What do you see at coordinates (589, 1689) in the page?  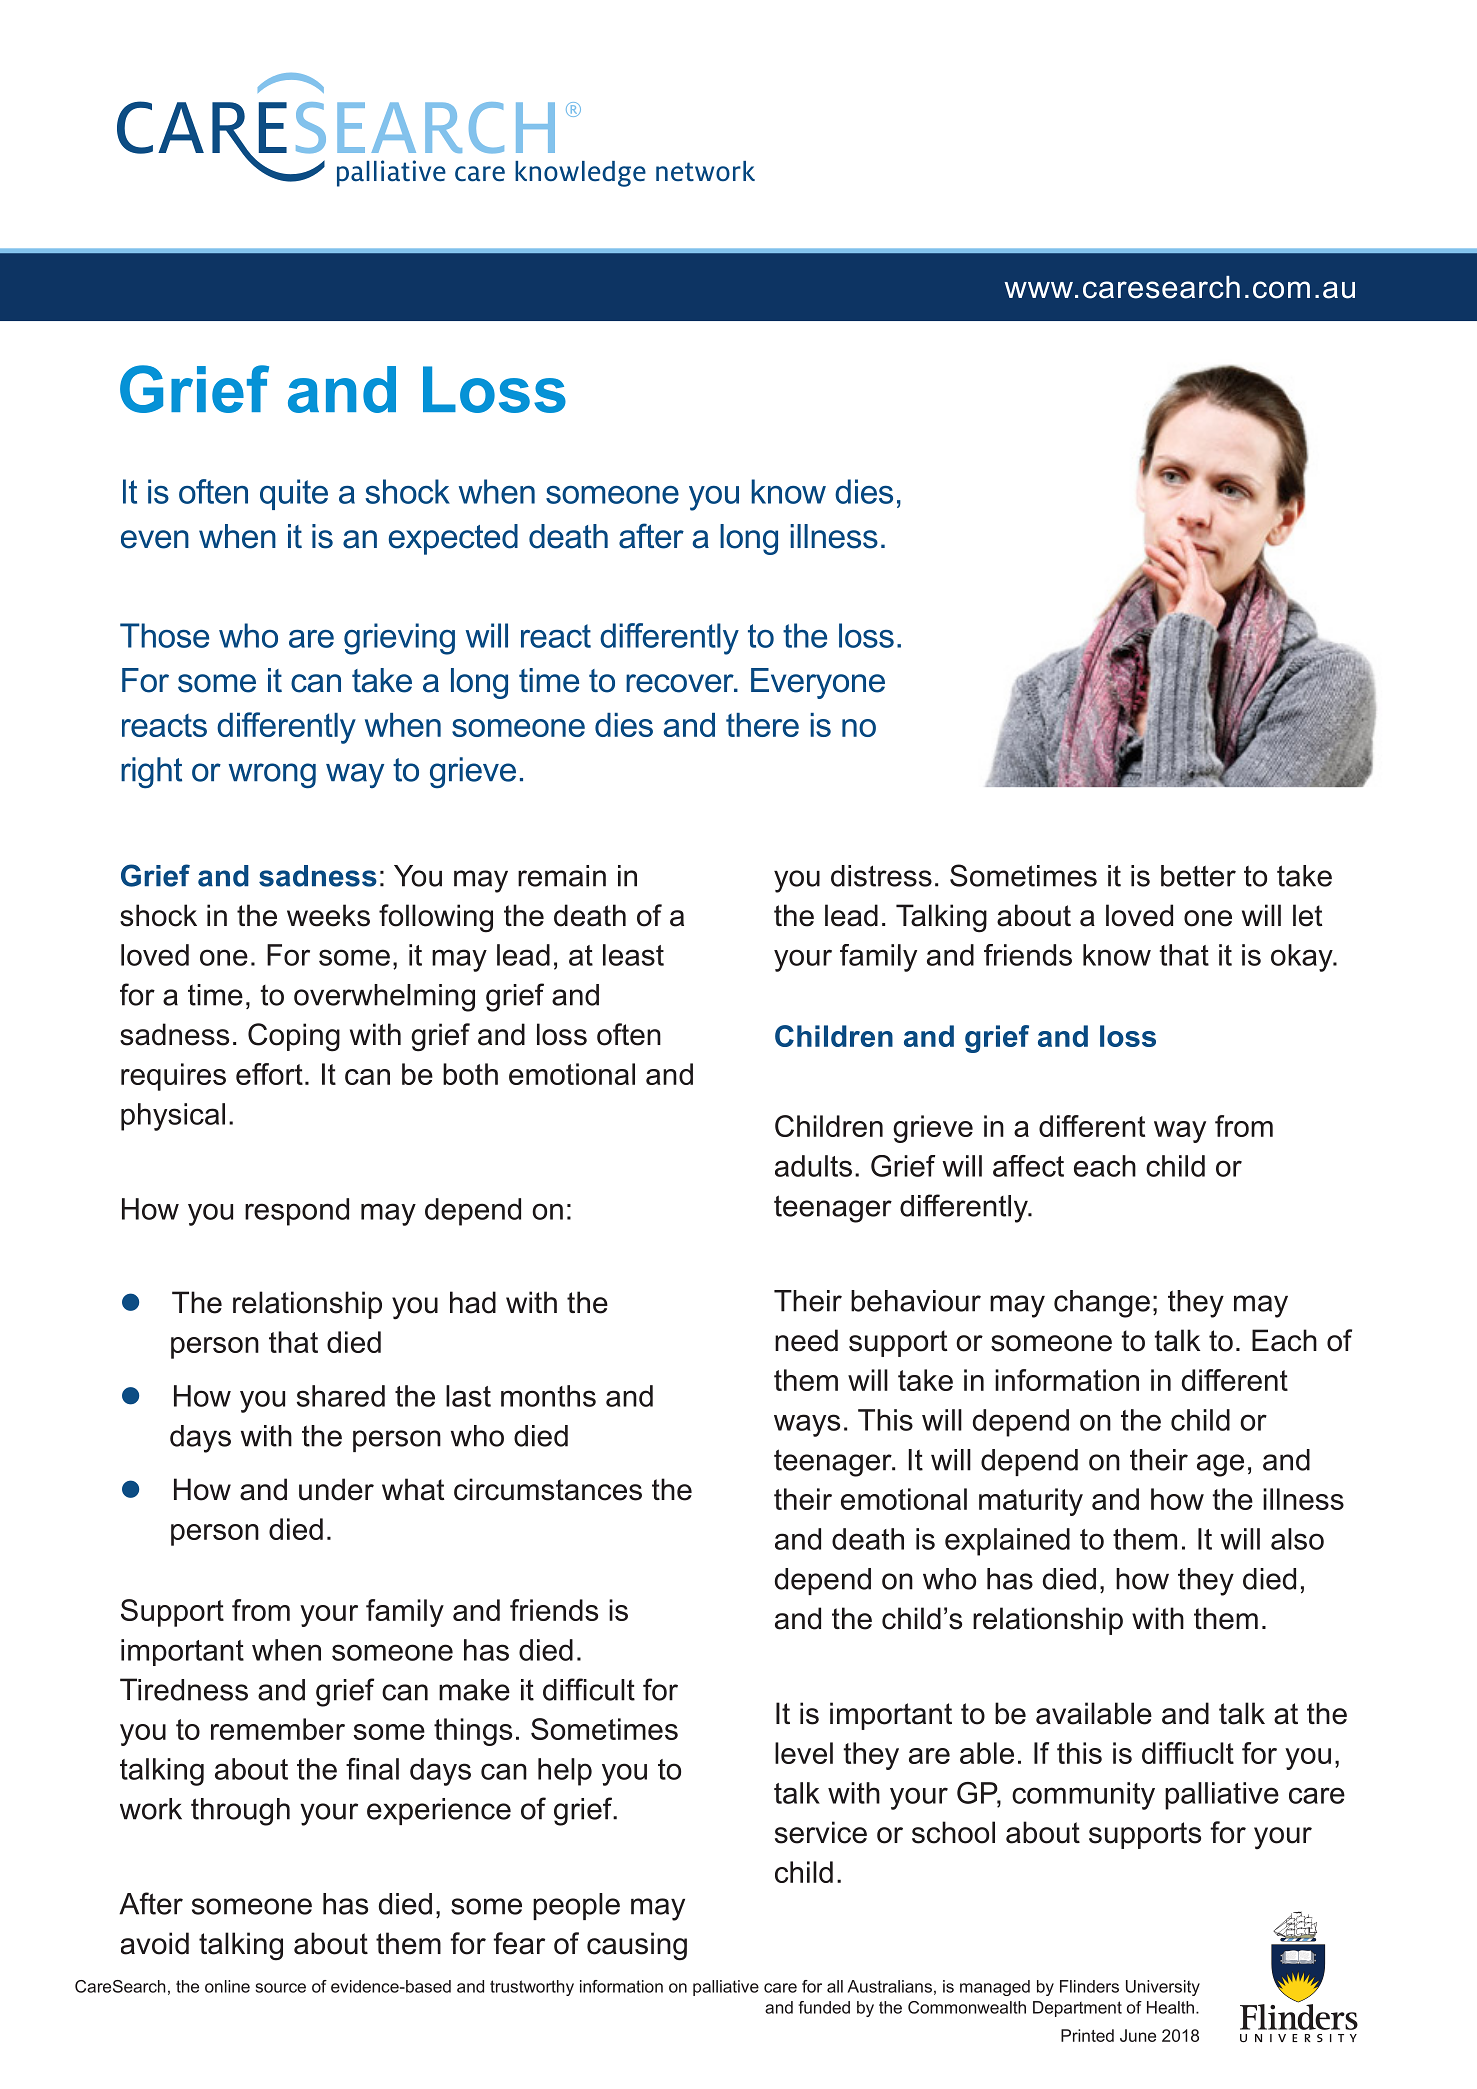 I see `difficult` at bounding box center [589, 1689].
